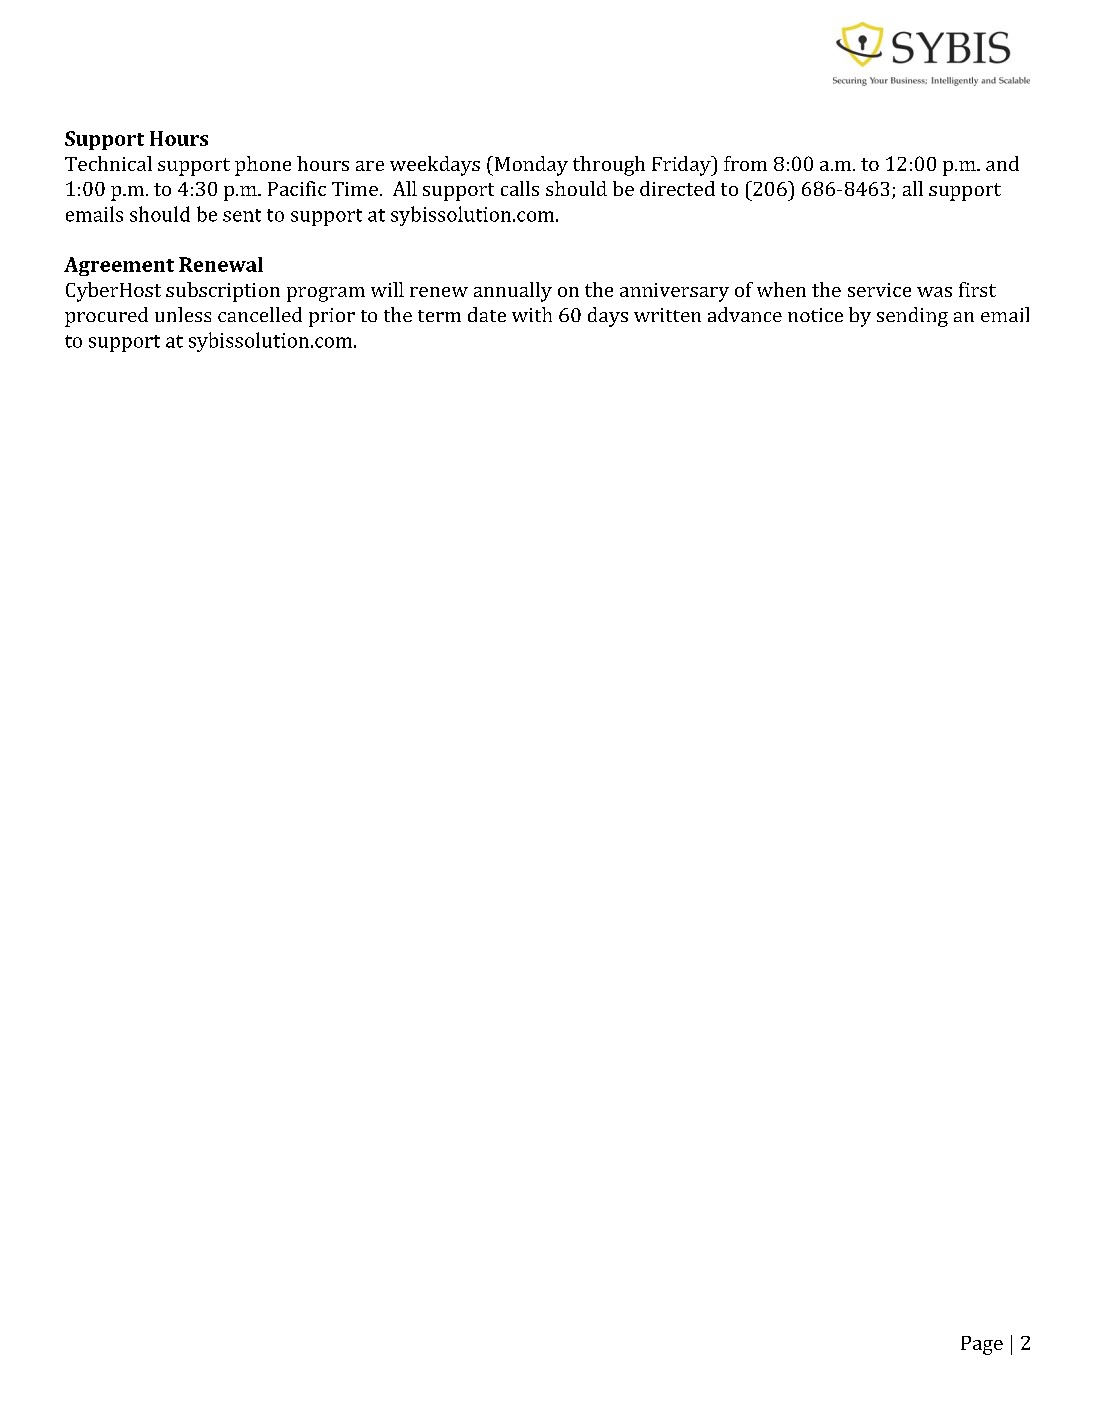 This screenshot has height=1419, width=1096. I want to click on with, so click(532, 314).
